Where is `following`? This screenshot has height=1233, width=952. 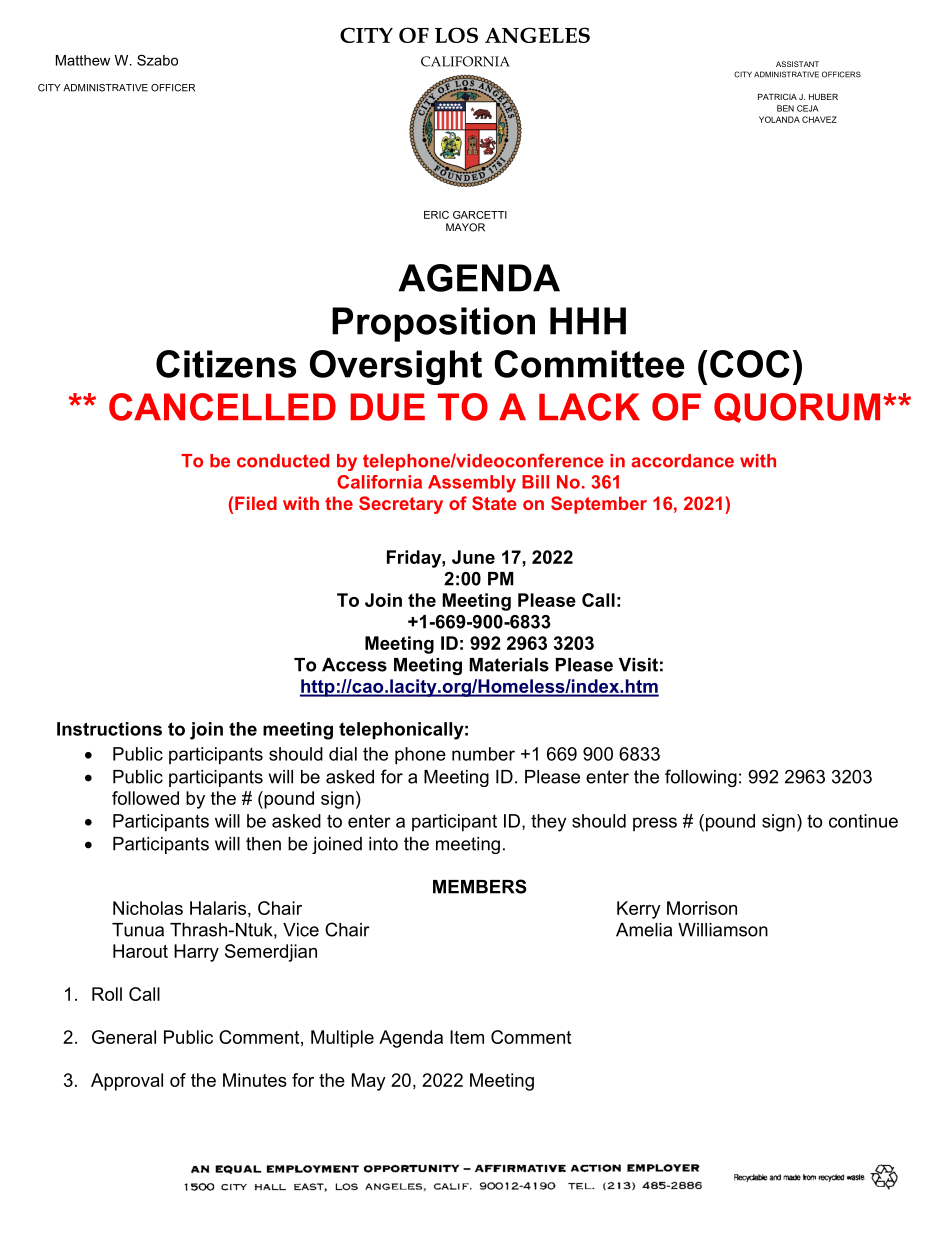
following is located at coordinates (701, 778).
